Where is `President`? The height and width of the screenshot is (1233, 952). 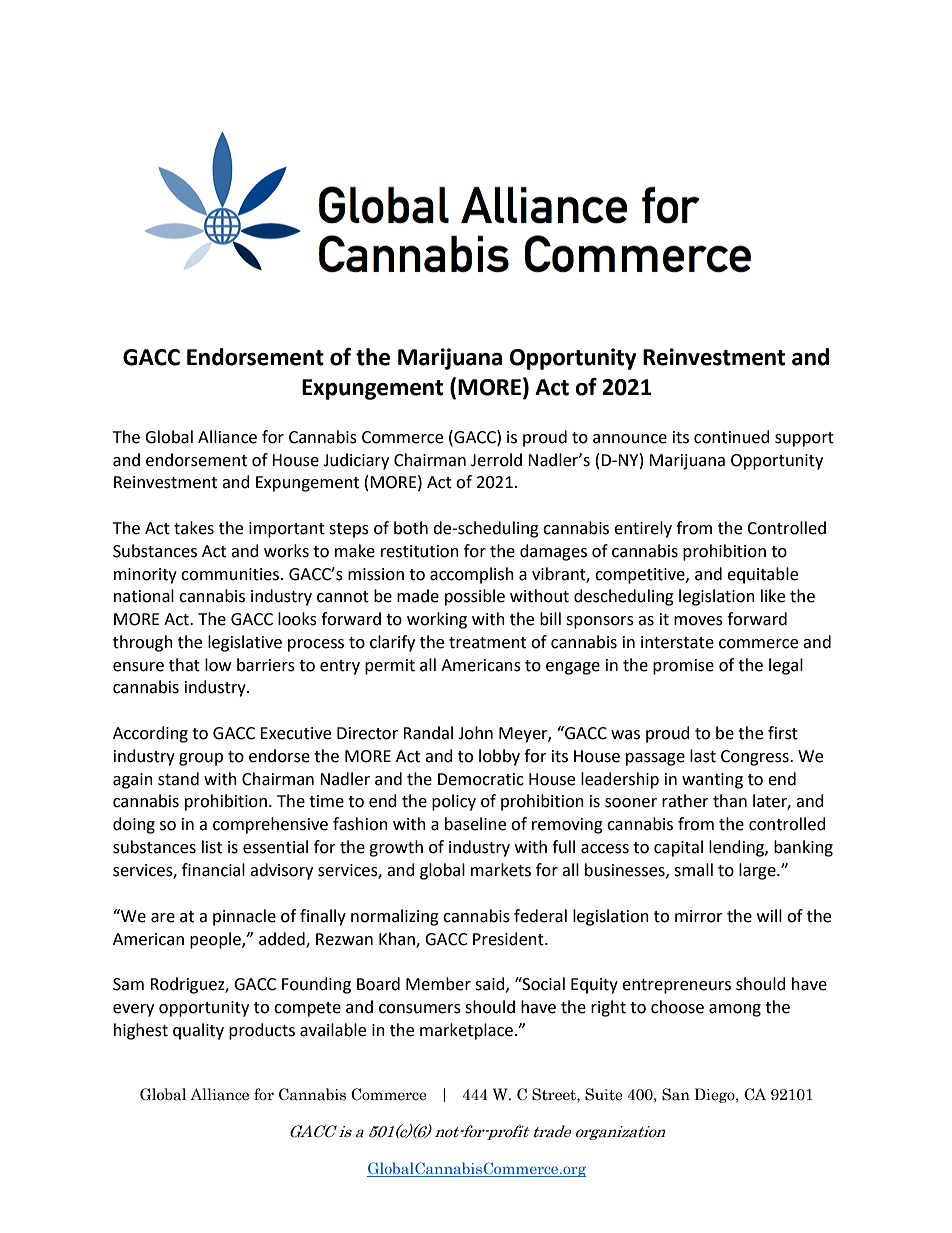
President is located at coordinates (509, 939).
